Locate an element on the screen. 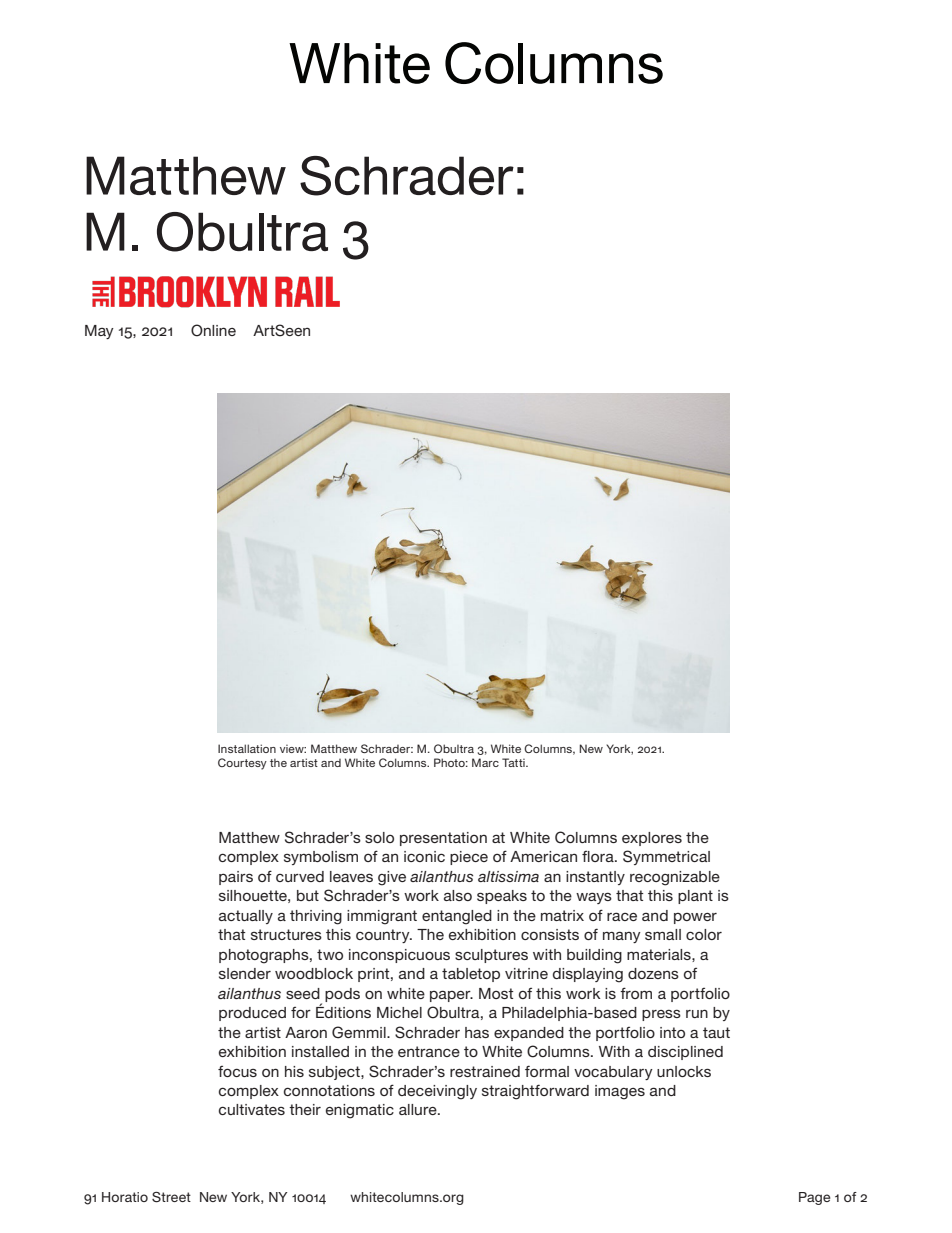  Street is located at coordinates (171, 1197).
